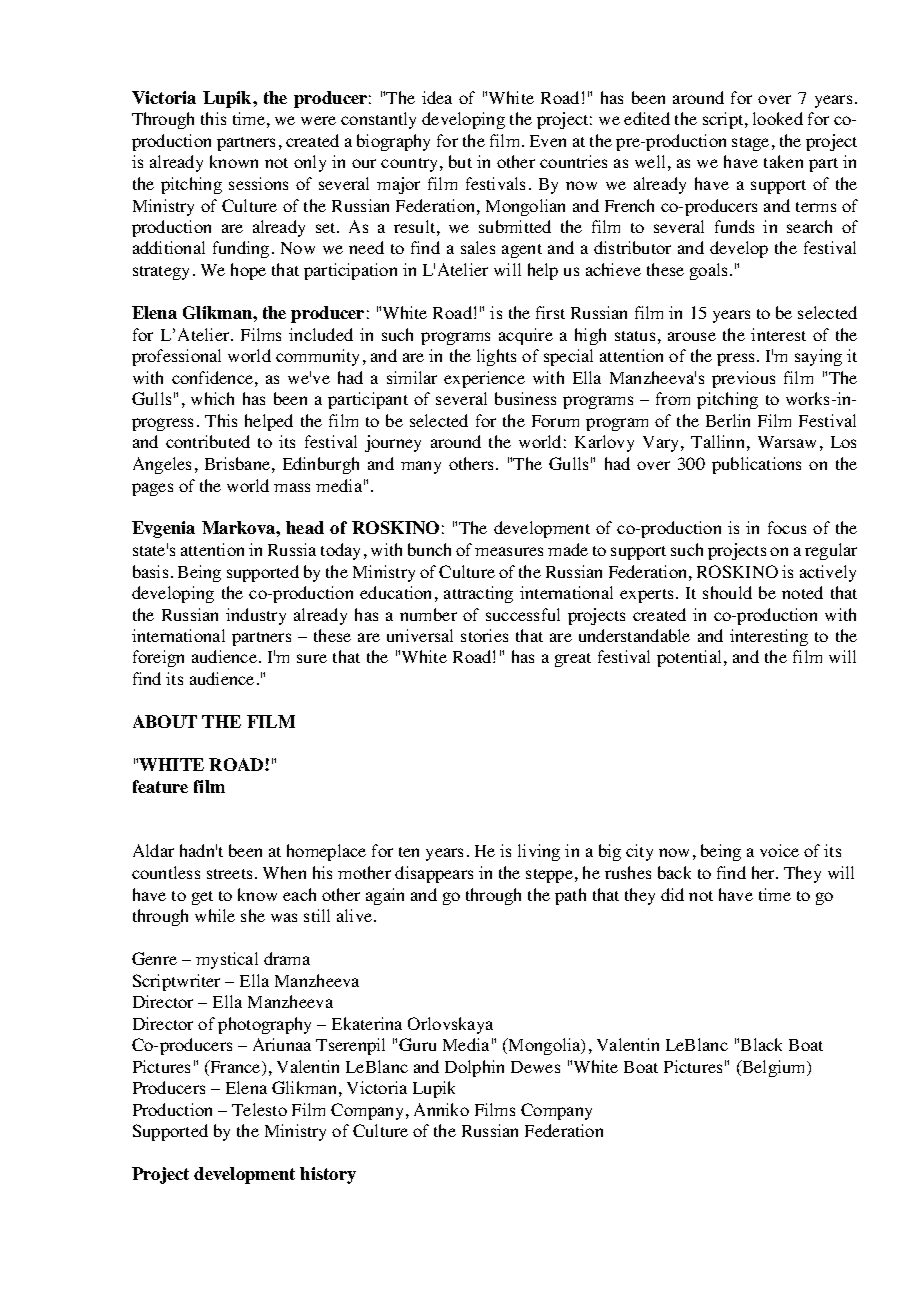 The image size is (924, 1308). What do you see at coordinates (548, 141) in the image?
I see `Even` at bounding box center [548, 141].
